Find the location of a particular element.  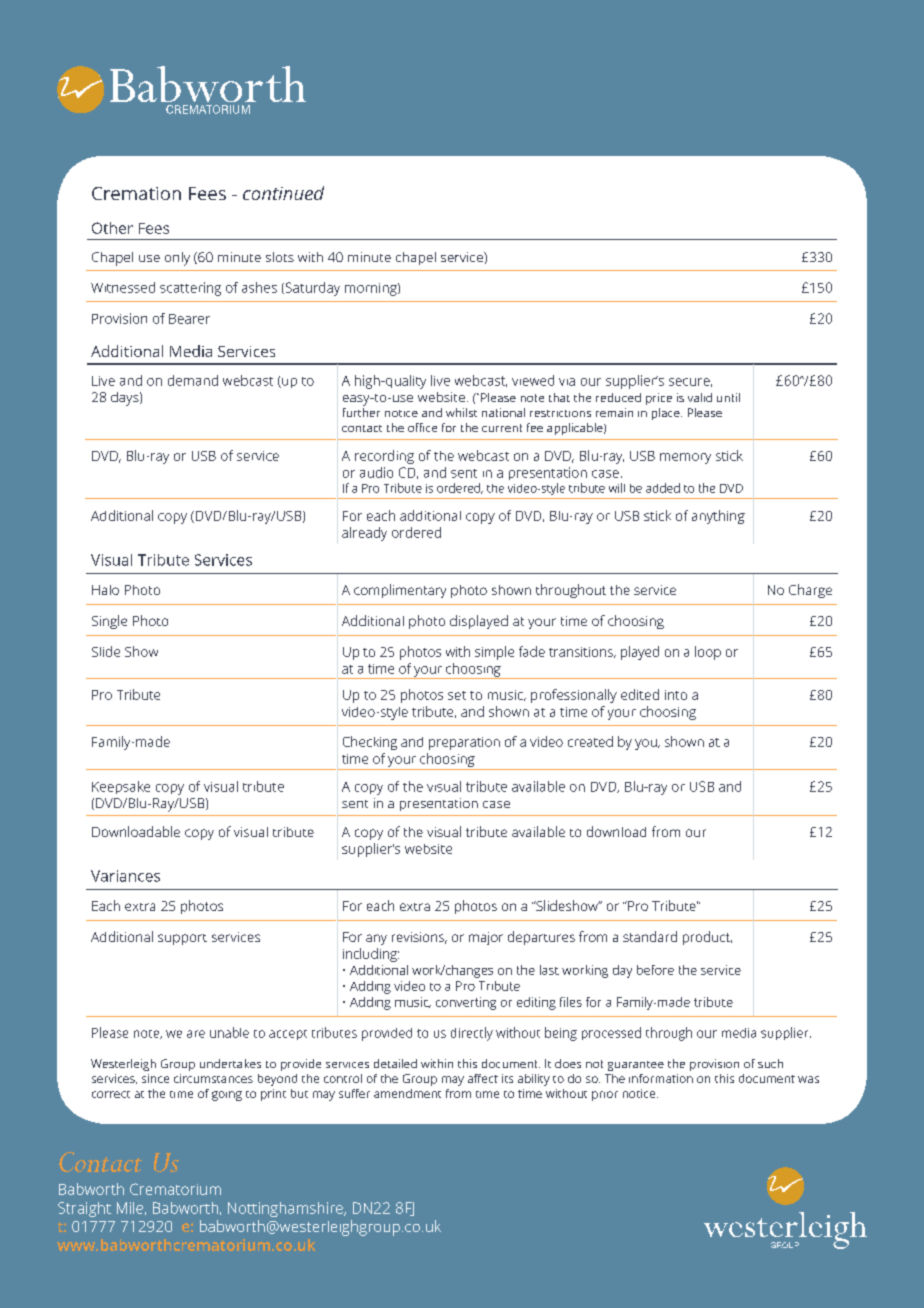

Straight is located at coordinates (84, 1209).
